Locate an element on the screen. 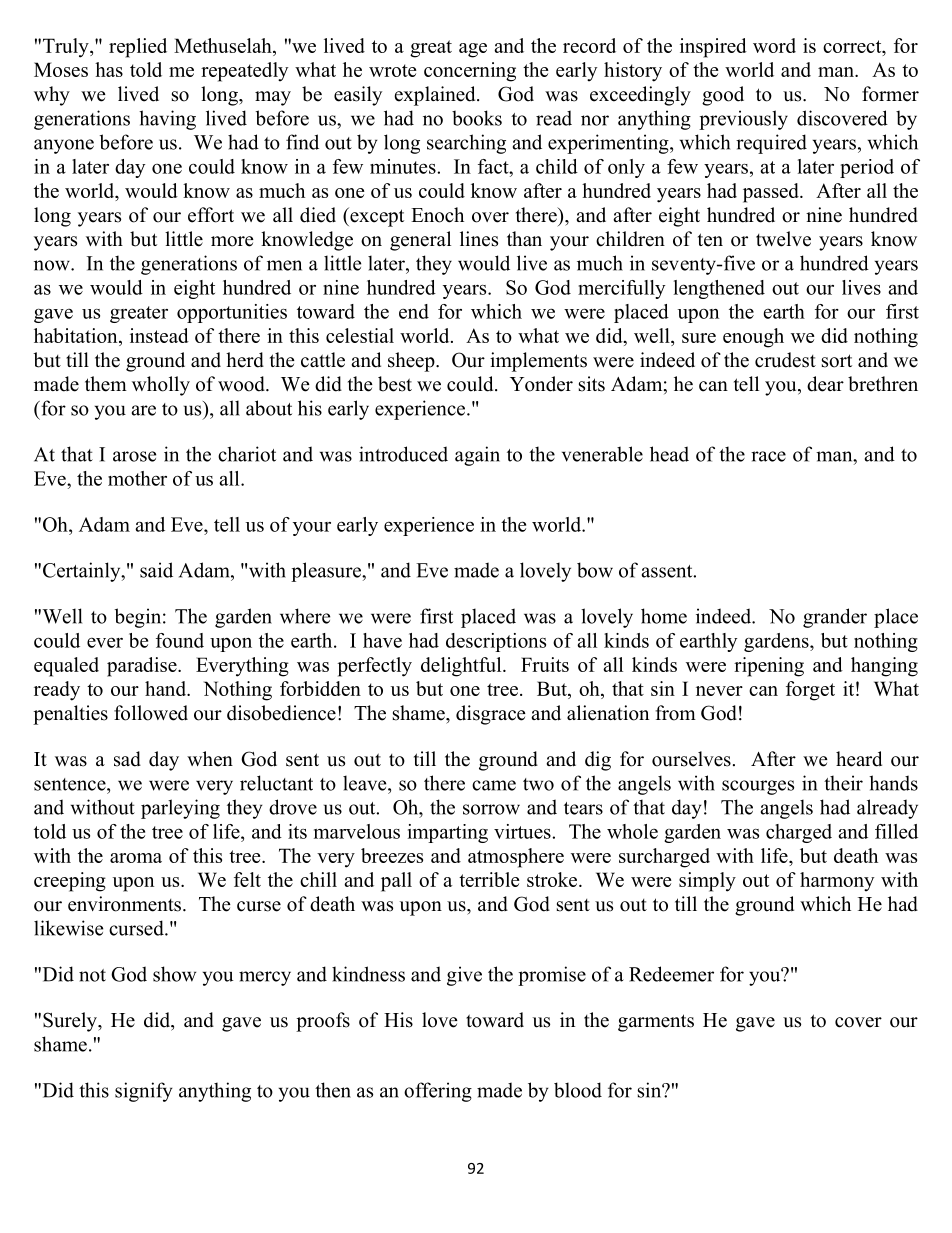 This screenshot has width=952, height=1233. signify is located at coordinates (144, 1092).
